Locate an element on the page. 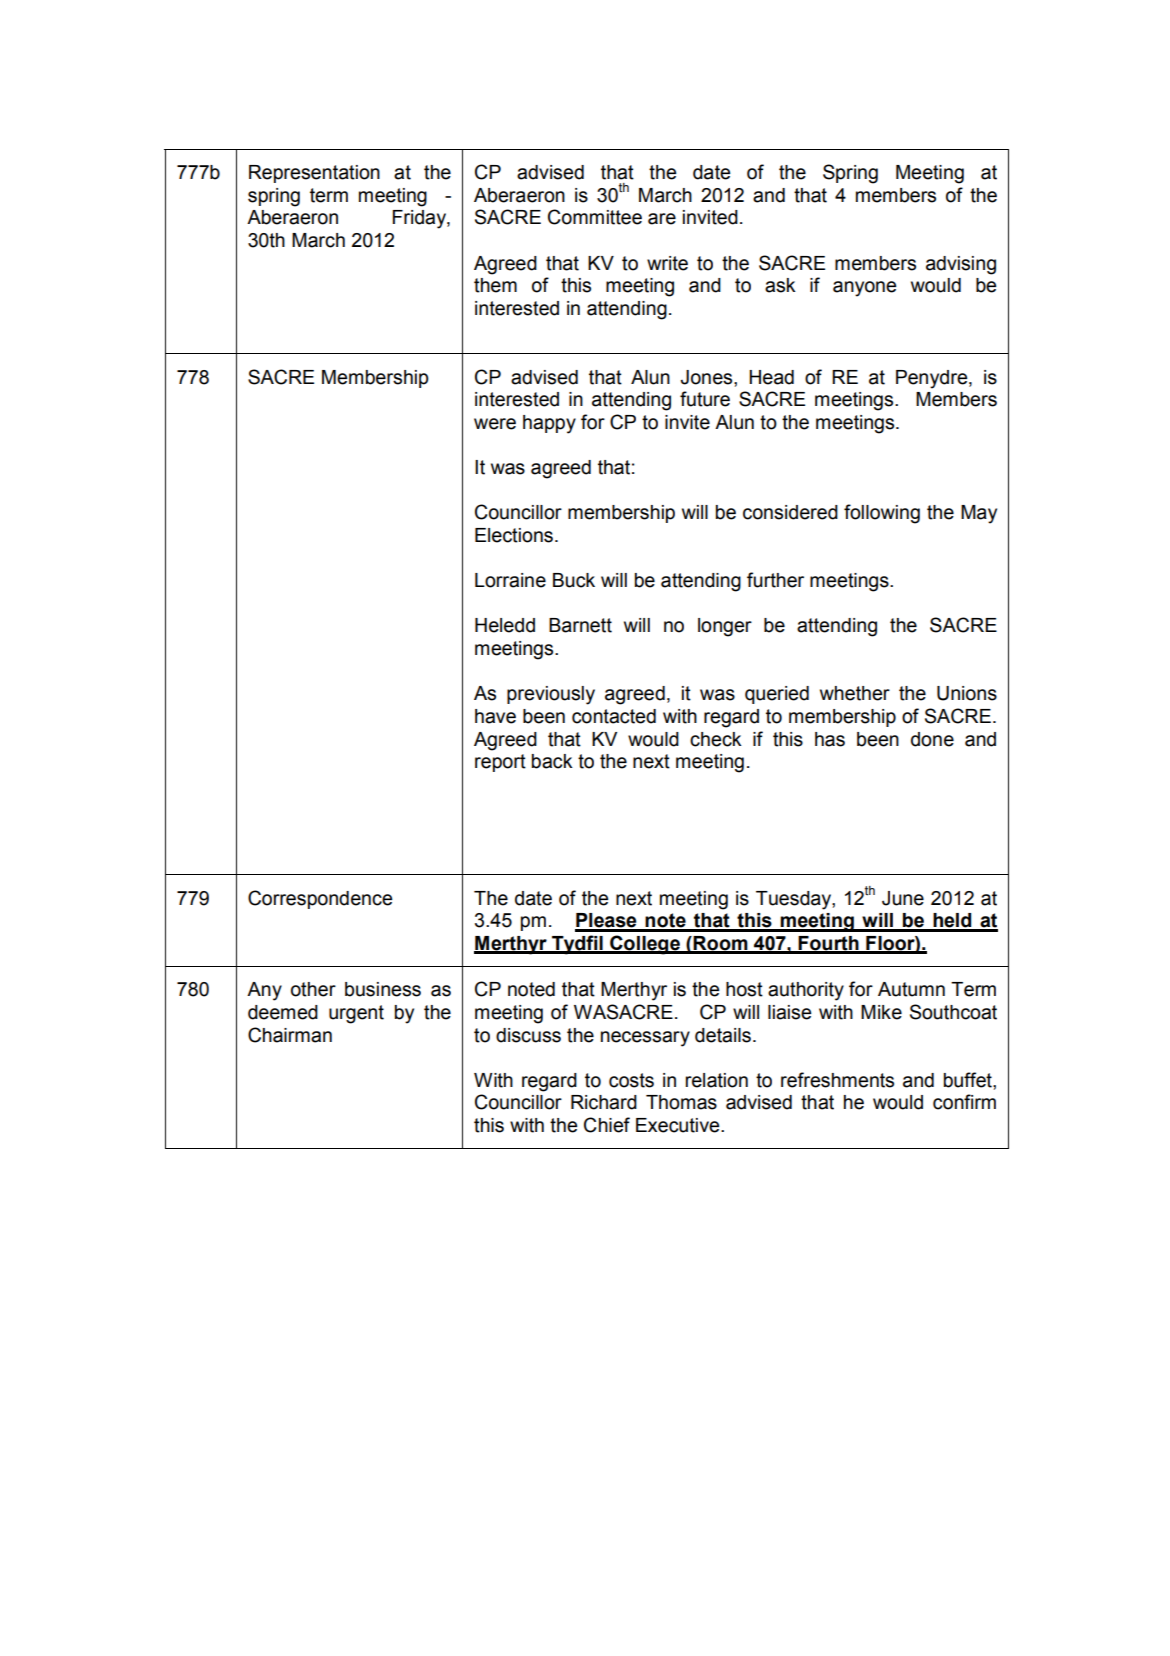  Correspondence is located at coordinates (320, 899).
